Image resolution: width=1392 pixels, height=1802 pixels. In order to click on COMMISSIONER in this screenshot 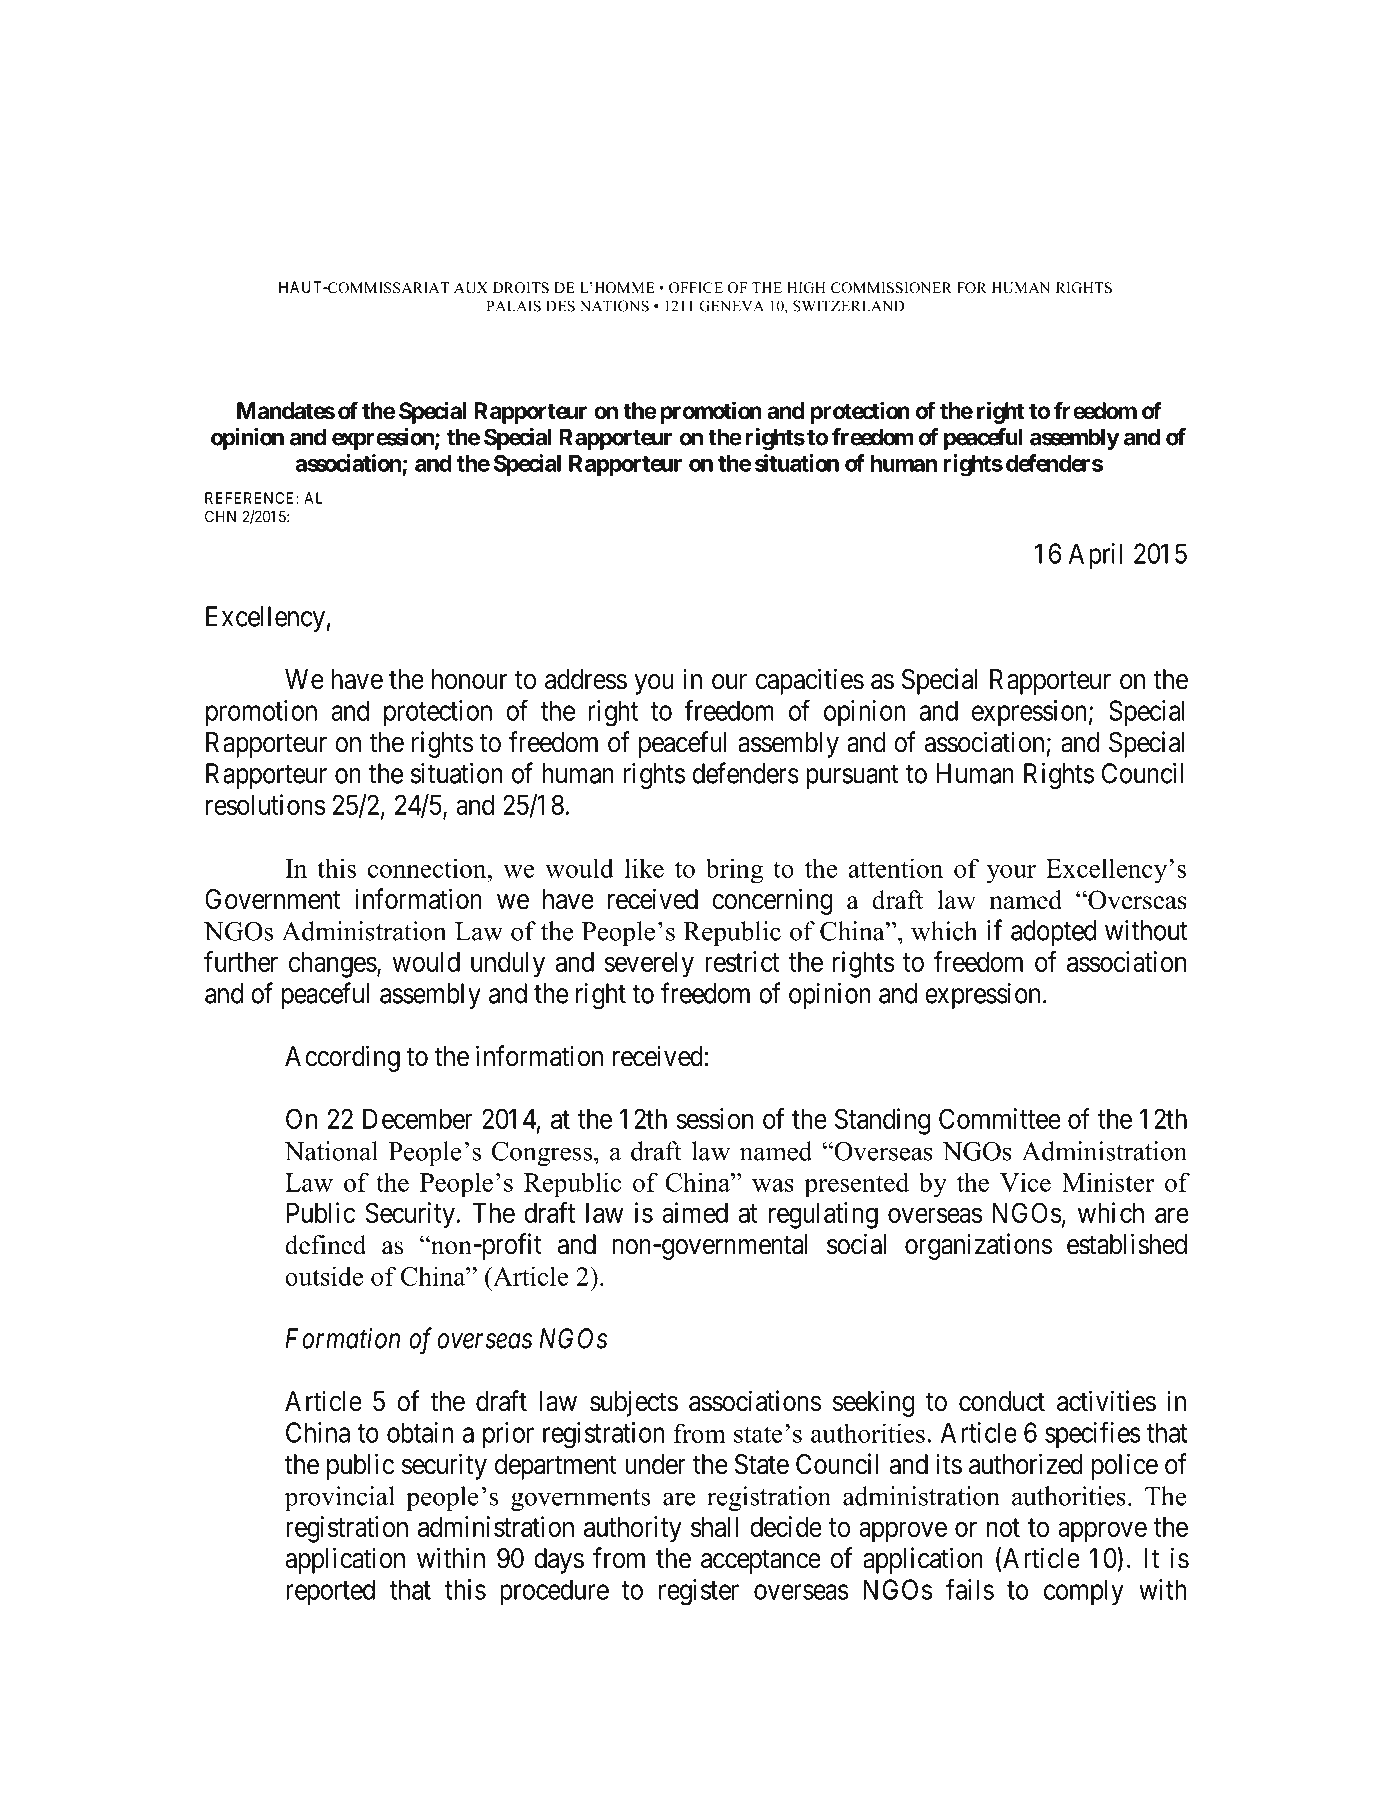, I will do `click(891, 288)`.
